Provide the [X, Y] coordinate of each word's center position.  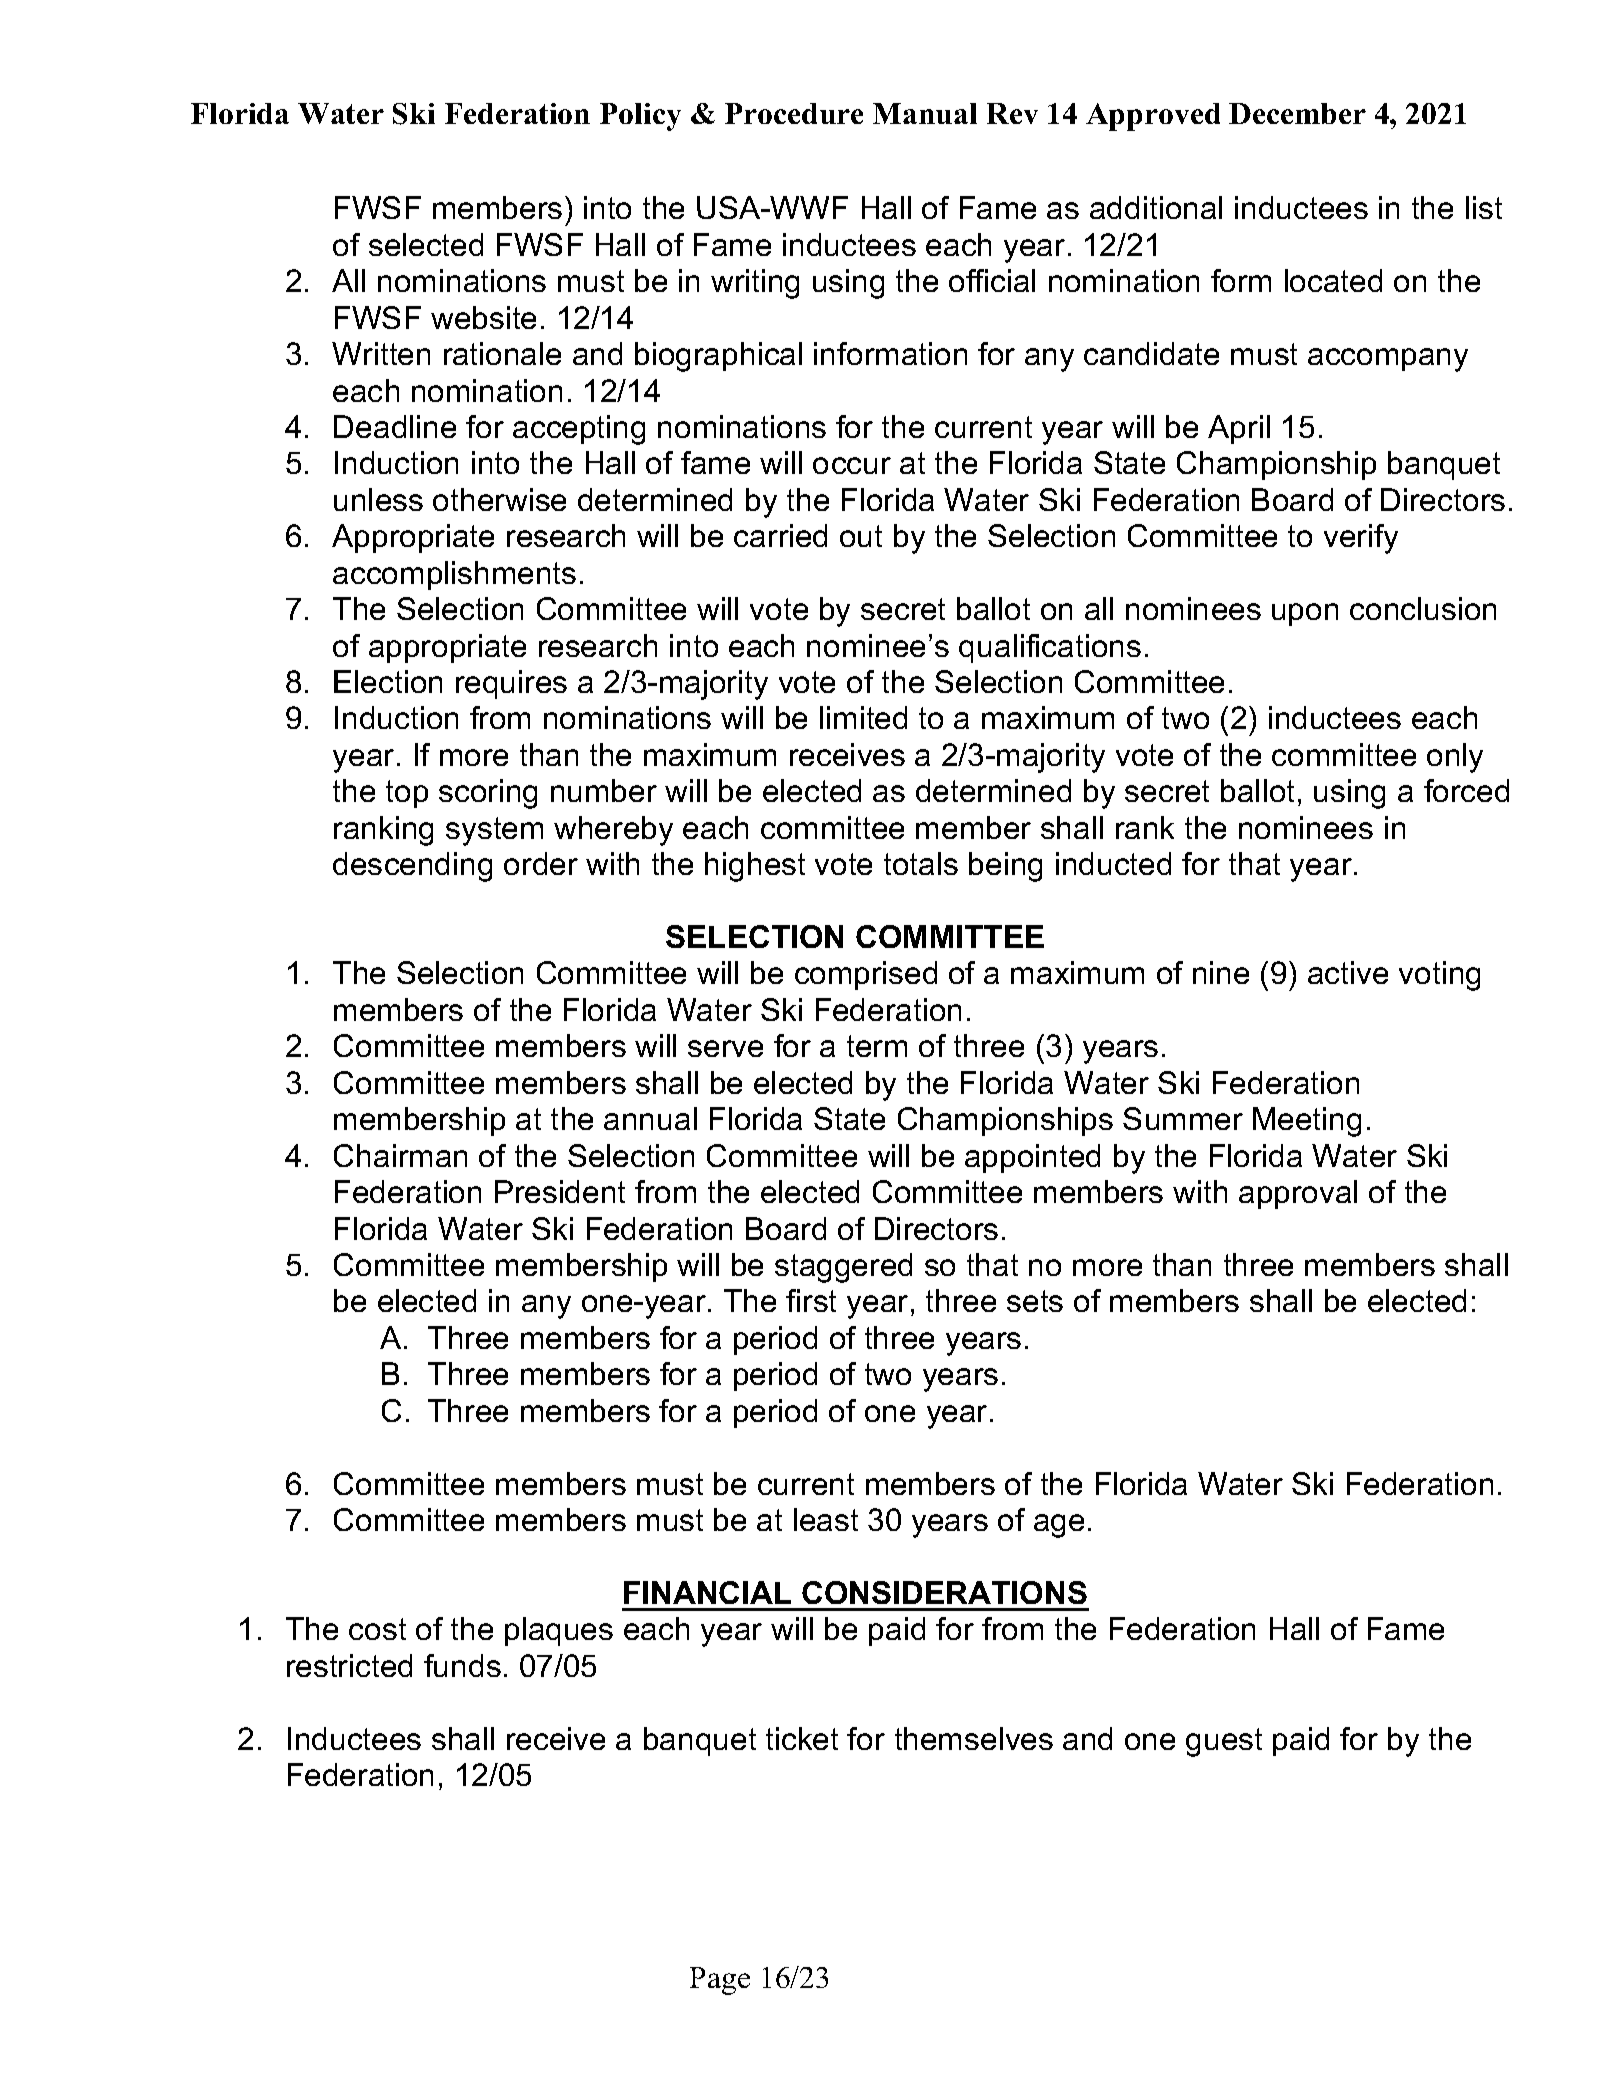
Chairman [400, 1155]
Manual [925, 113]
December [1297, 113]
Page [720, 1981]
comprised [866, 975]
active [1348, 972]
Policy [640, 117]
